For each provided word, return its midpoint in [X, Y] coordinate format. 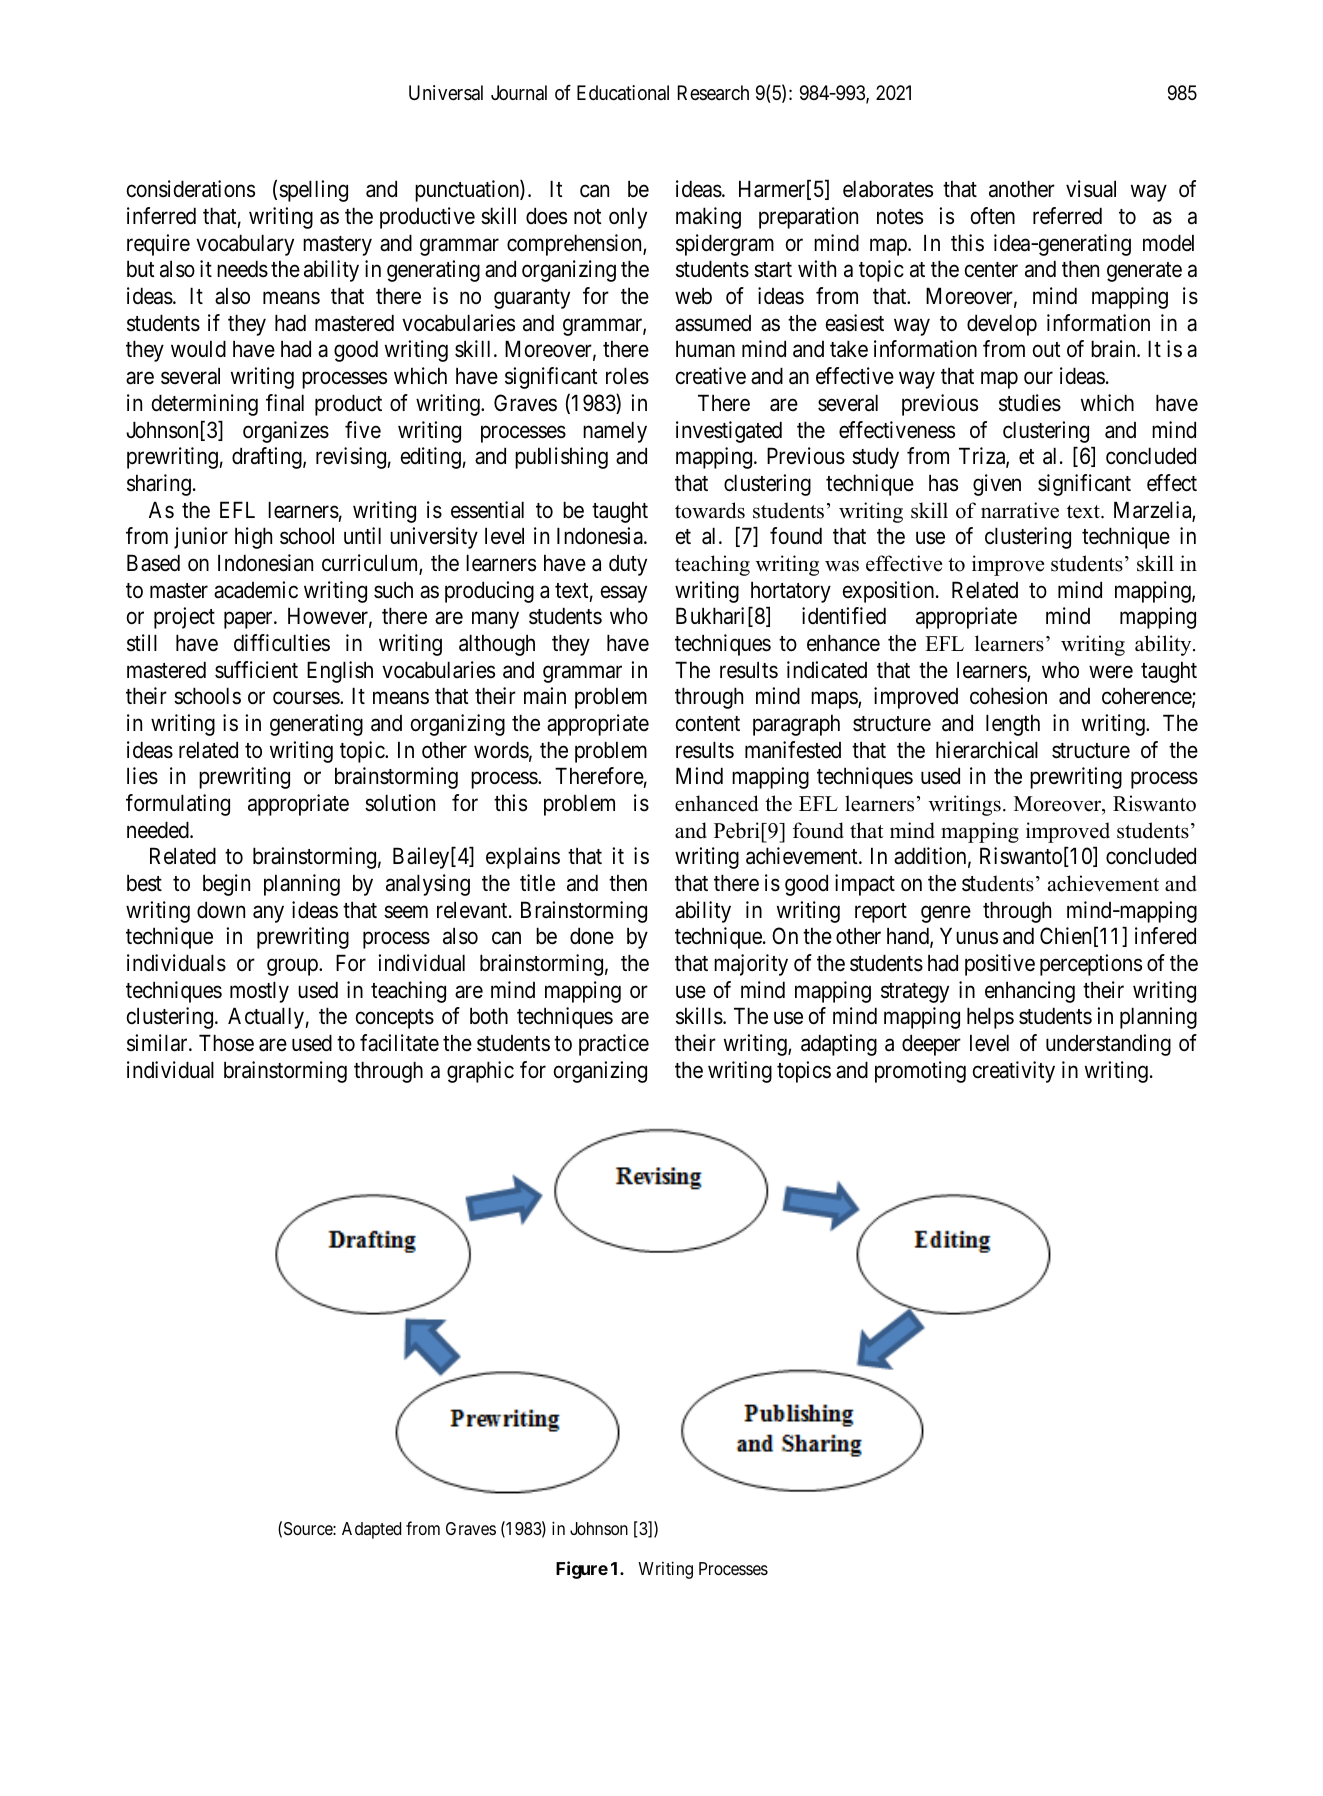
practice [614, 1045]
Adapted [371, 1530]
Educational [623, 92]
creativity [1014, 1072]
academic [256, 590]
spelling [313, 191]
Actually [266, 1018]
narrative [1020, 510]
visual [1091, 189]
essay [624, 594]
